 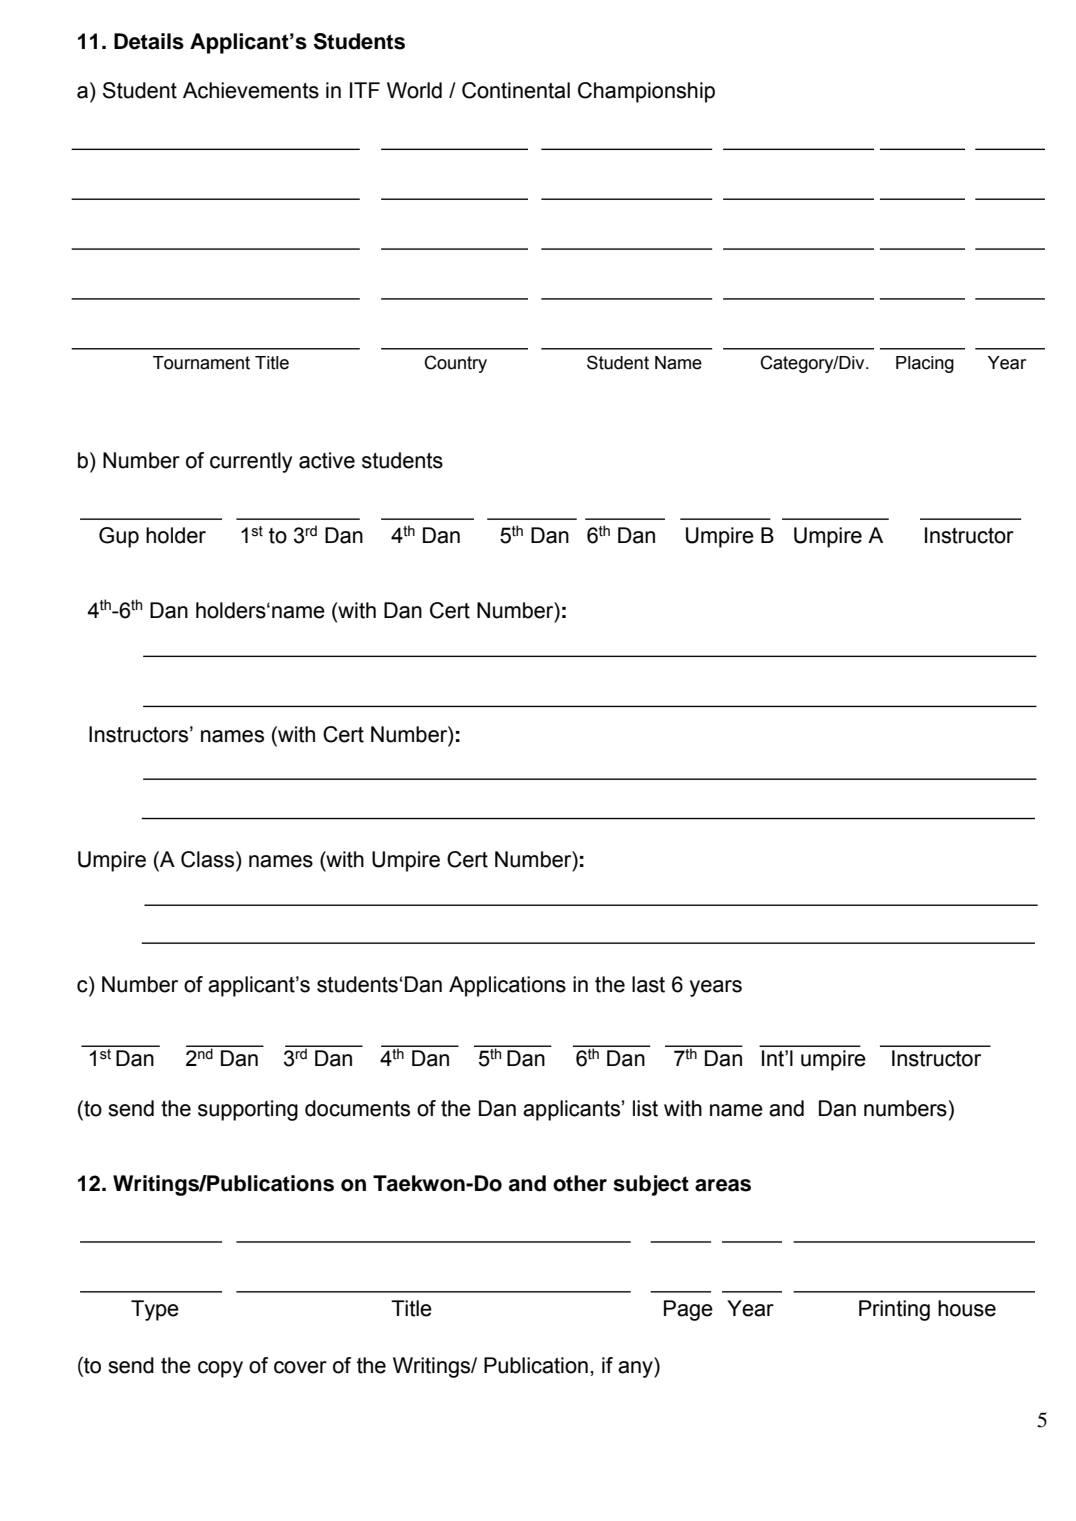 I want to click on Applications, so click(x=507, y=986).
